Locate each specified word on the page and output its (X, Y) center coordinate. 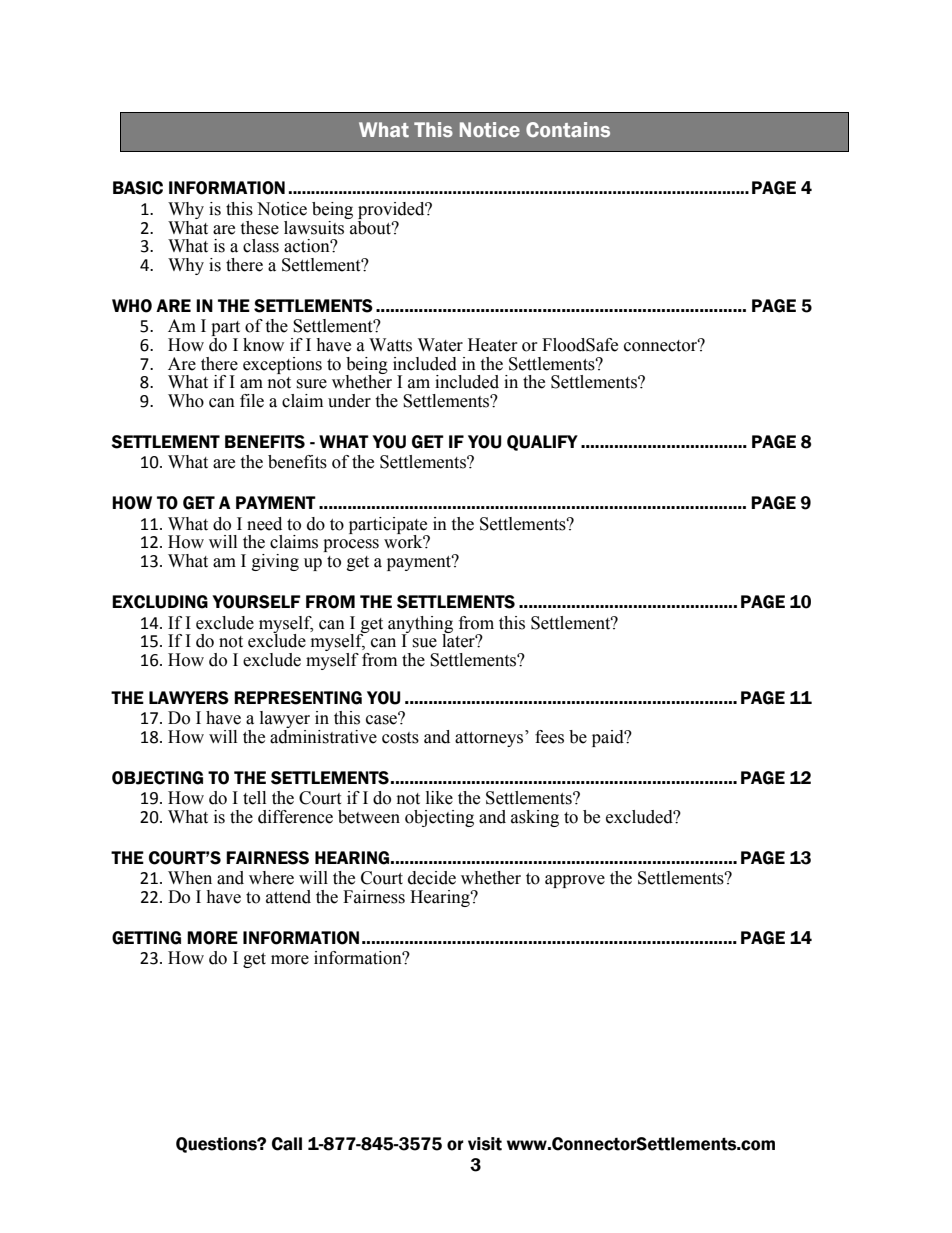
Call (287, 1144)
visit (485, 1144)
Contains (568, 129)
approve (575, 881)
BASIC (138, 188)
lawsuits (315, 226)
